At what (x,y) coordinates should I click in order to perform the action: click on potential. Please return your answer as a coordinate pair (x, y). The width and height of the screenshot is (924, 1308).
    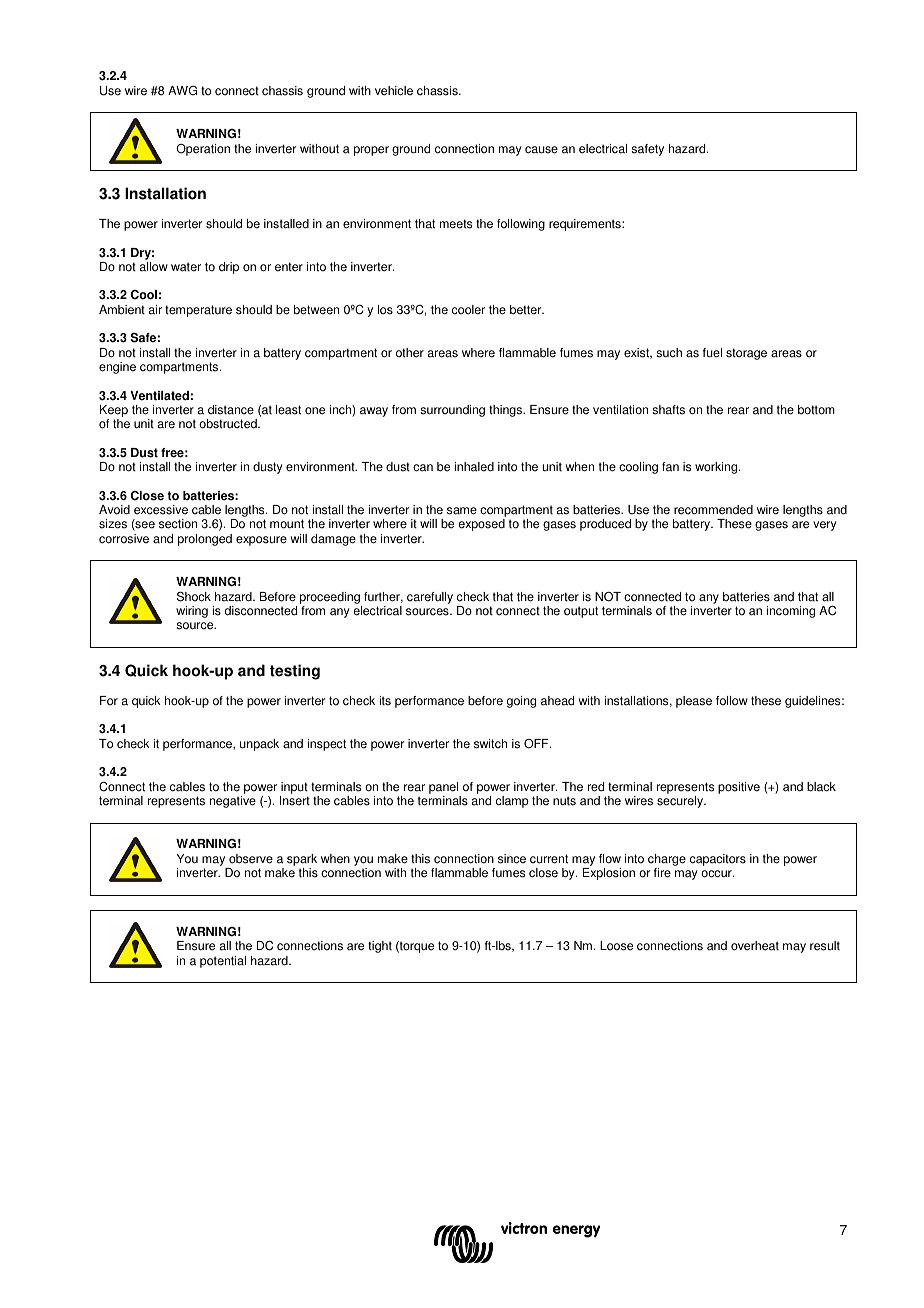
    Looking at the image, I should click on (223, 962).
